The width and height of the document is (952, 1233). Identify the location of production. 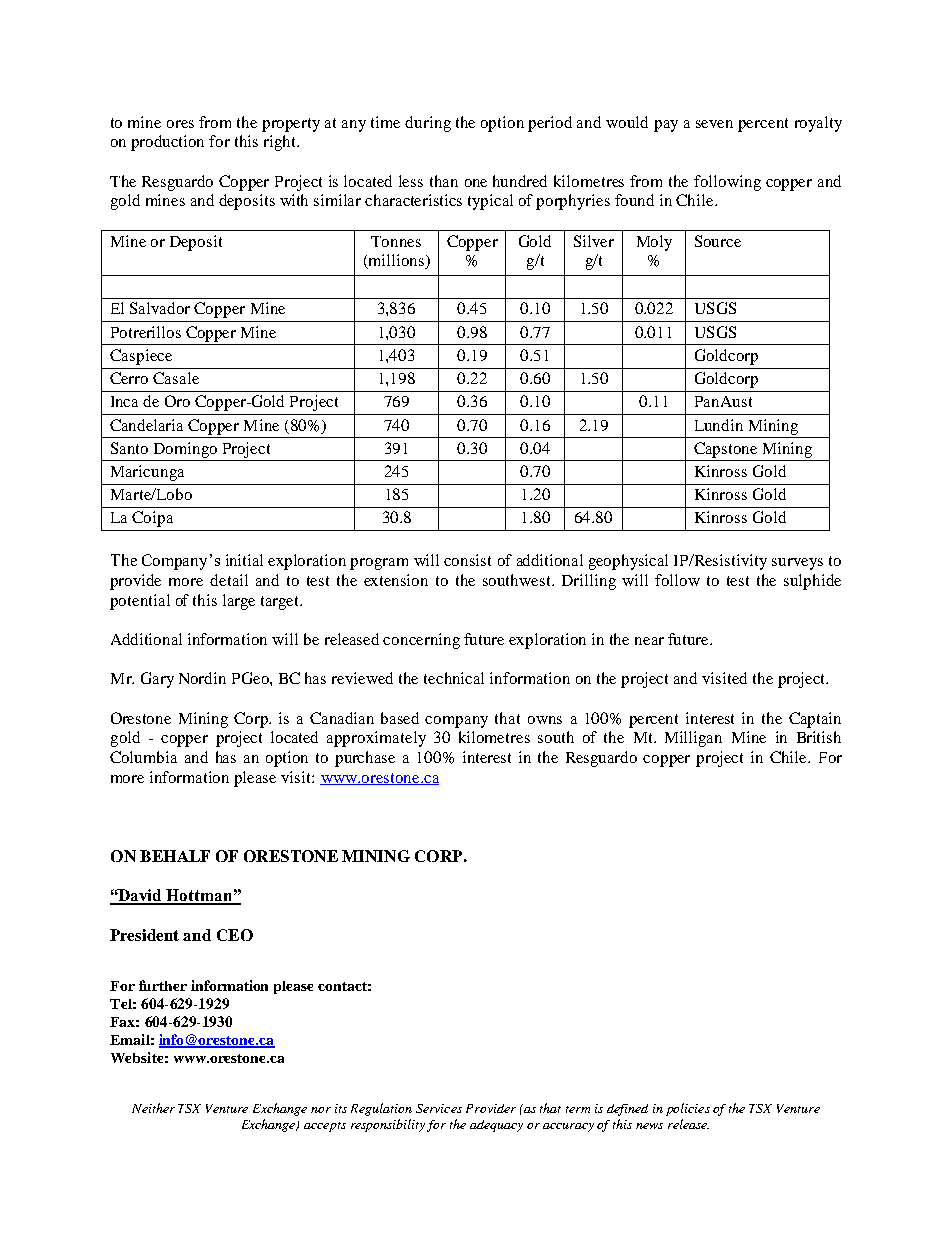
(167, 143).
